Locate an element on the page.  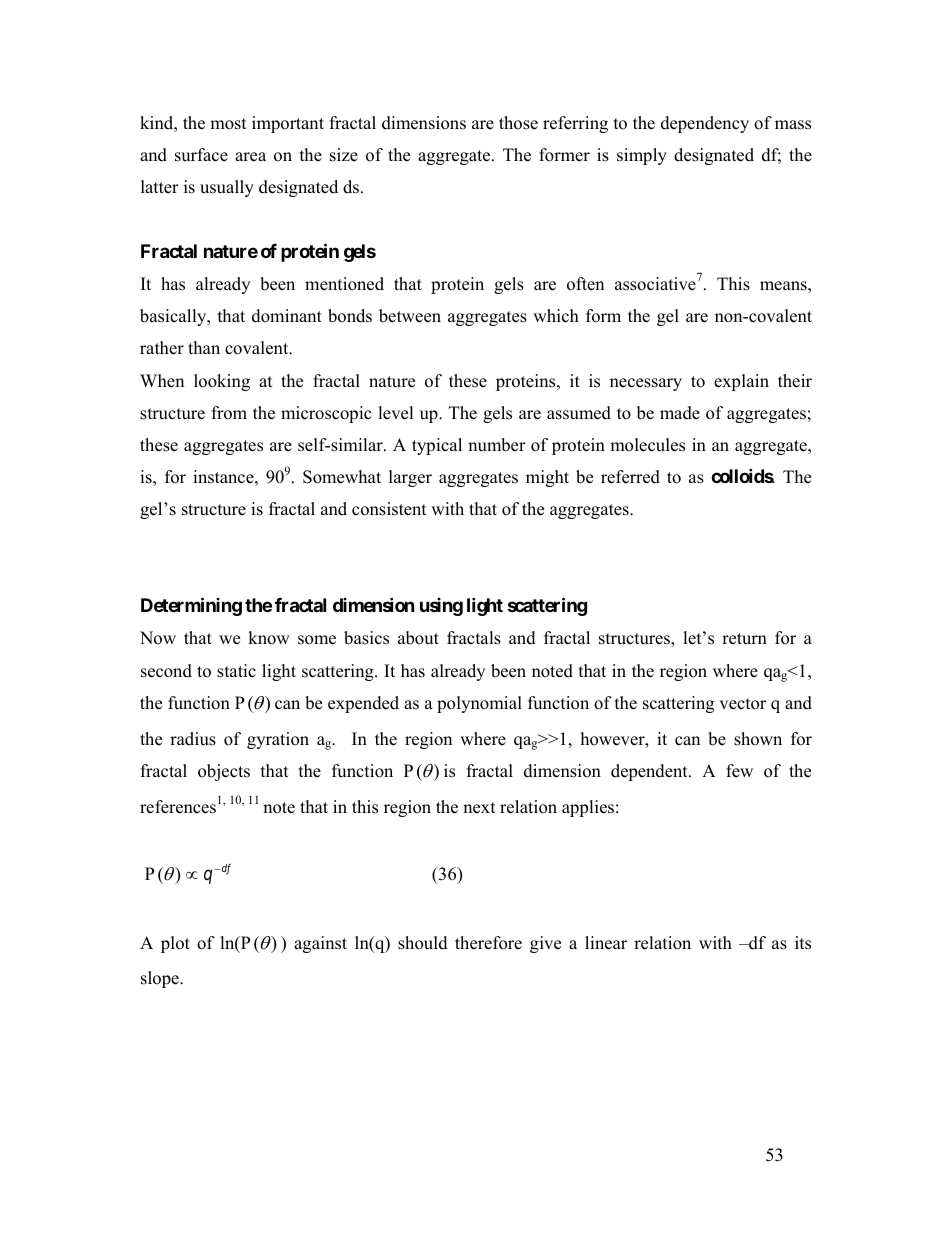
Determining is located at coordinates (191, 606).
